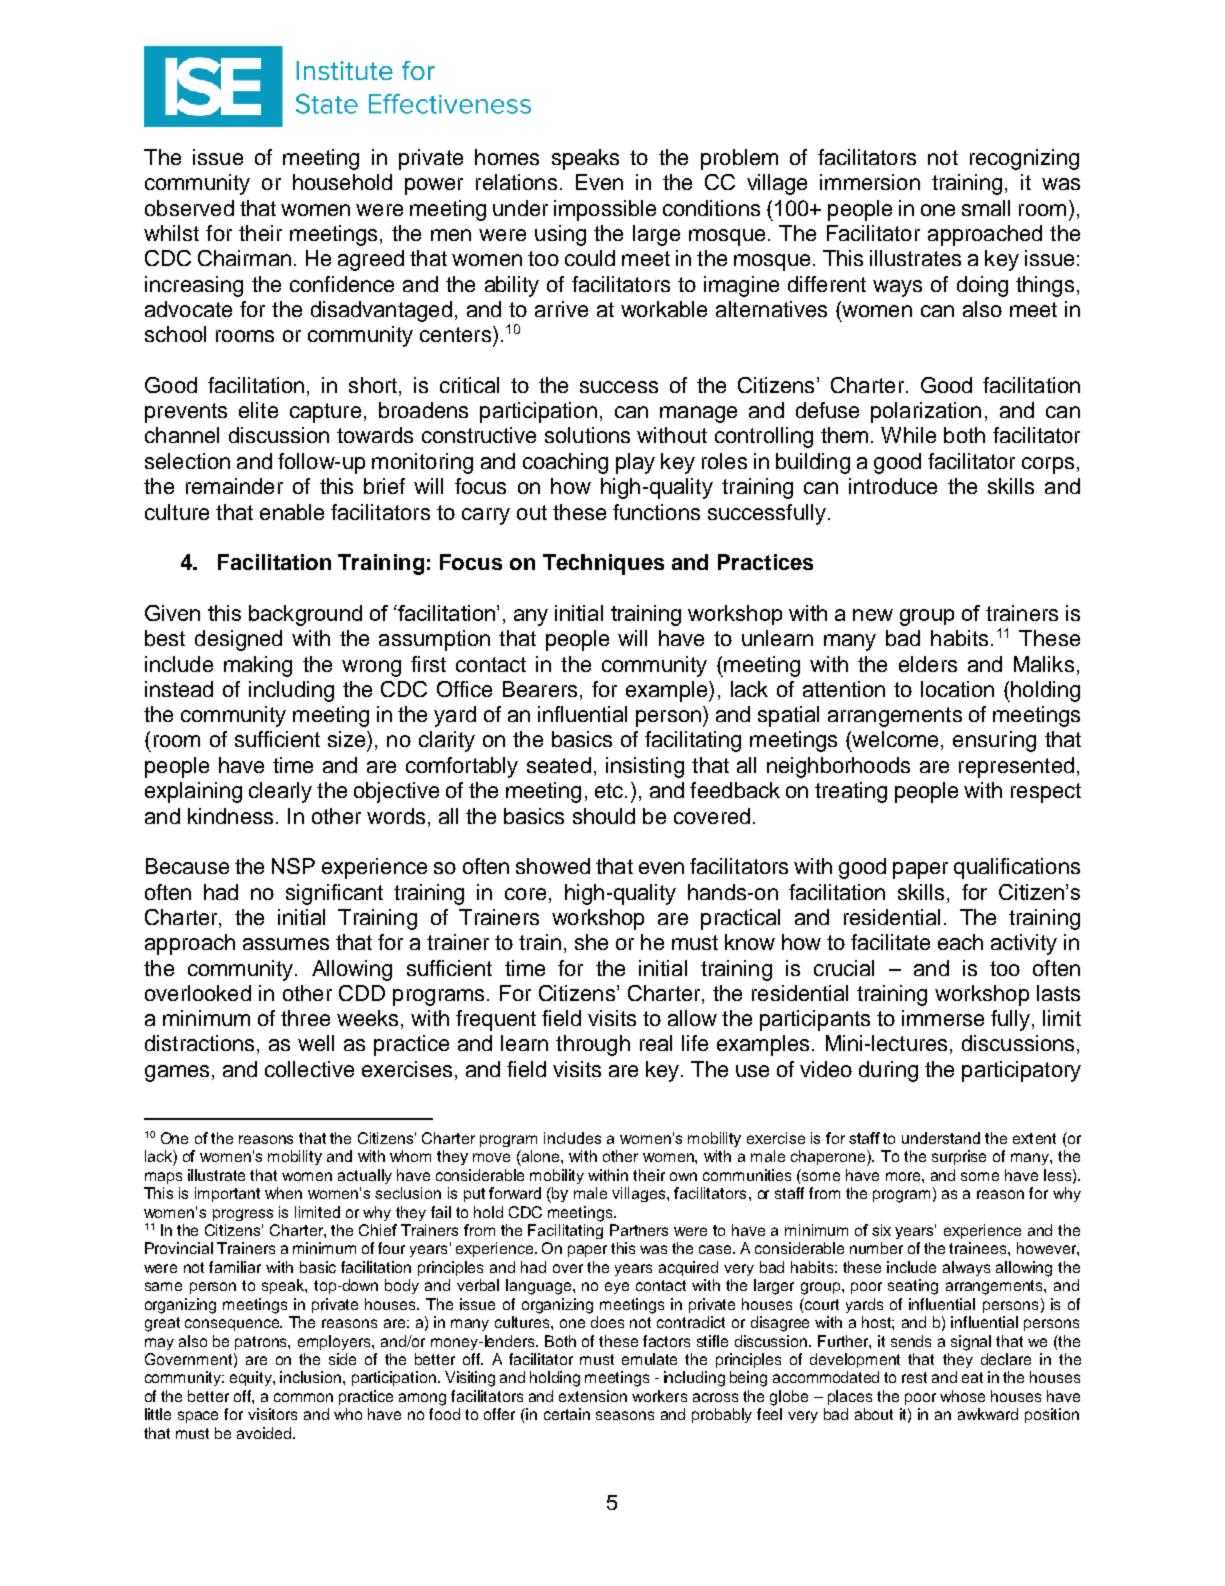 The height and width of the screenshot is (1586, 1225). I want to click on visitors, so click(272, 1414).
